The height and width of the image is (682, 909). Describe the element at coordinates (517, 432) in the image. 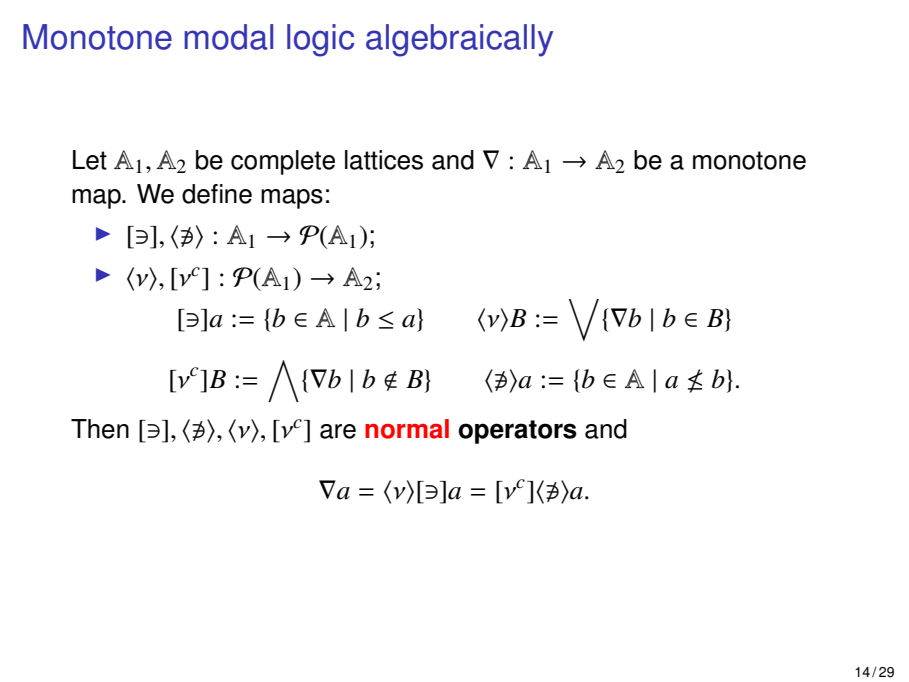

I see `operators` at that location.
